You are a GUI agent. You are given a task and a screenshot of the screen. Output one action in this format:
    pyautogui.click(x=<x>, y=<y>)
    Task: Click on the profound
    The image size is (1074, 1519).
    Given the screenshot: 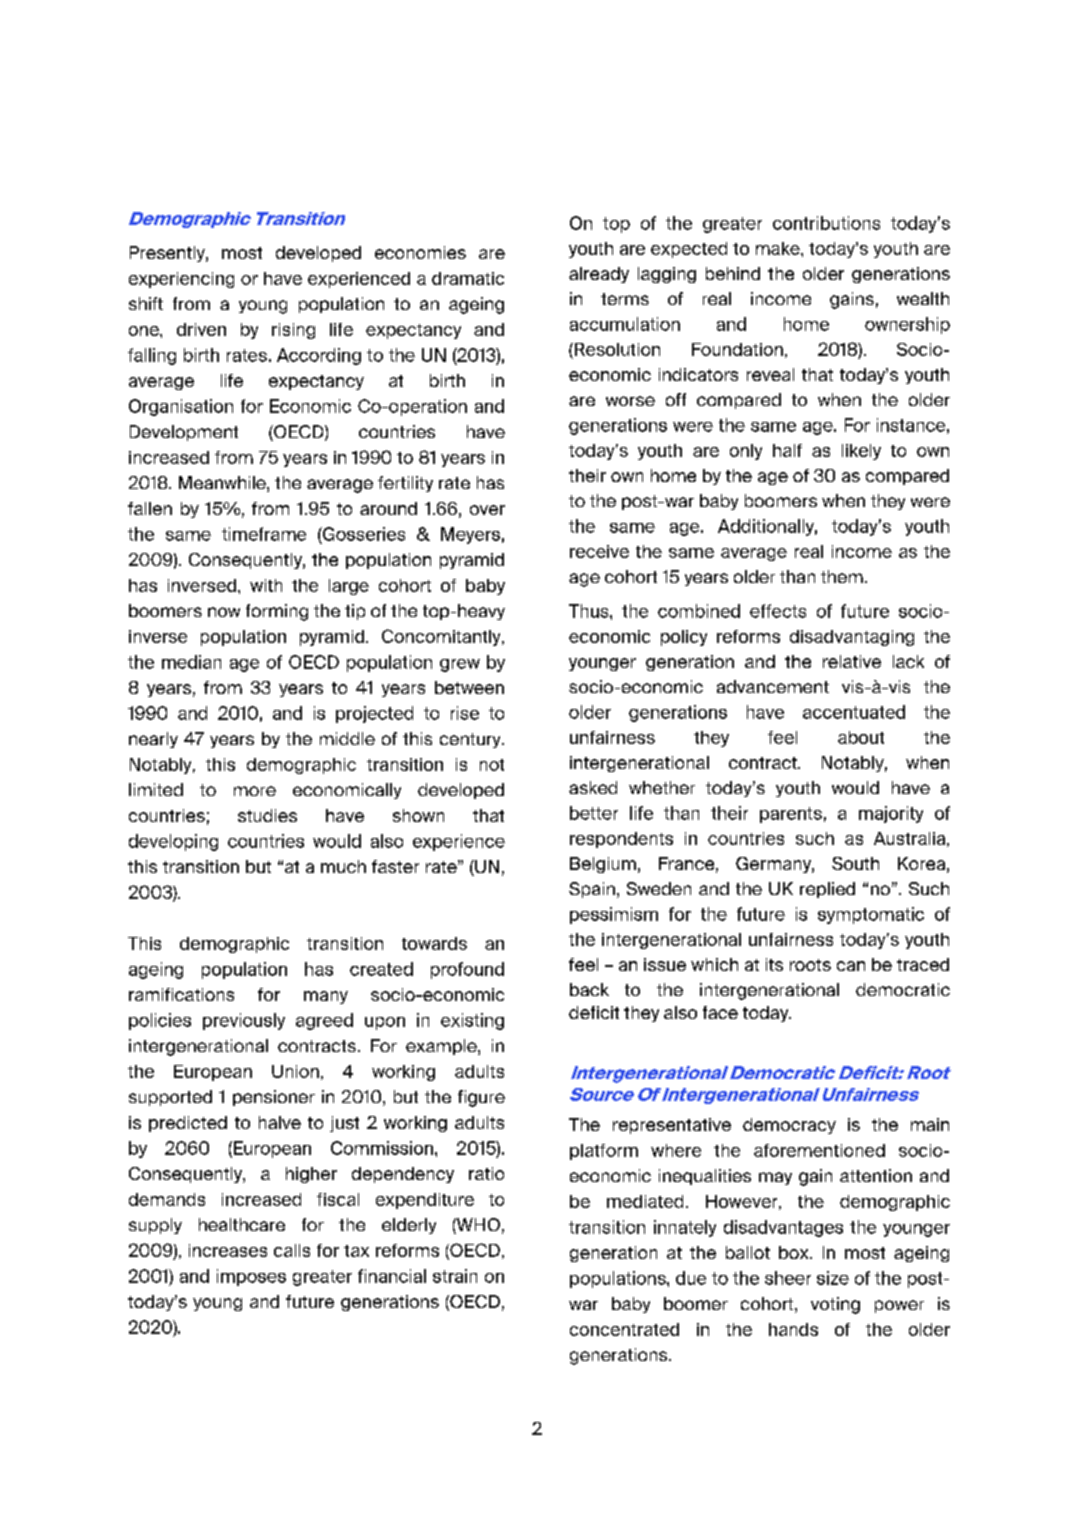 What is the action you would take?
    pyautogui.click(x=467, y=970)
